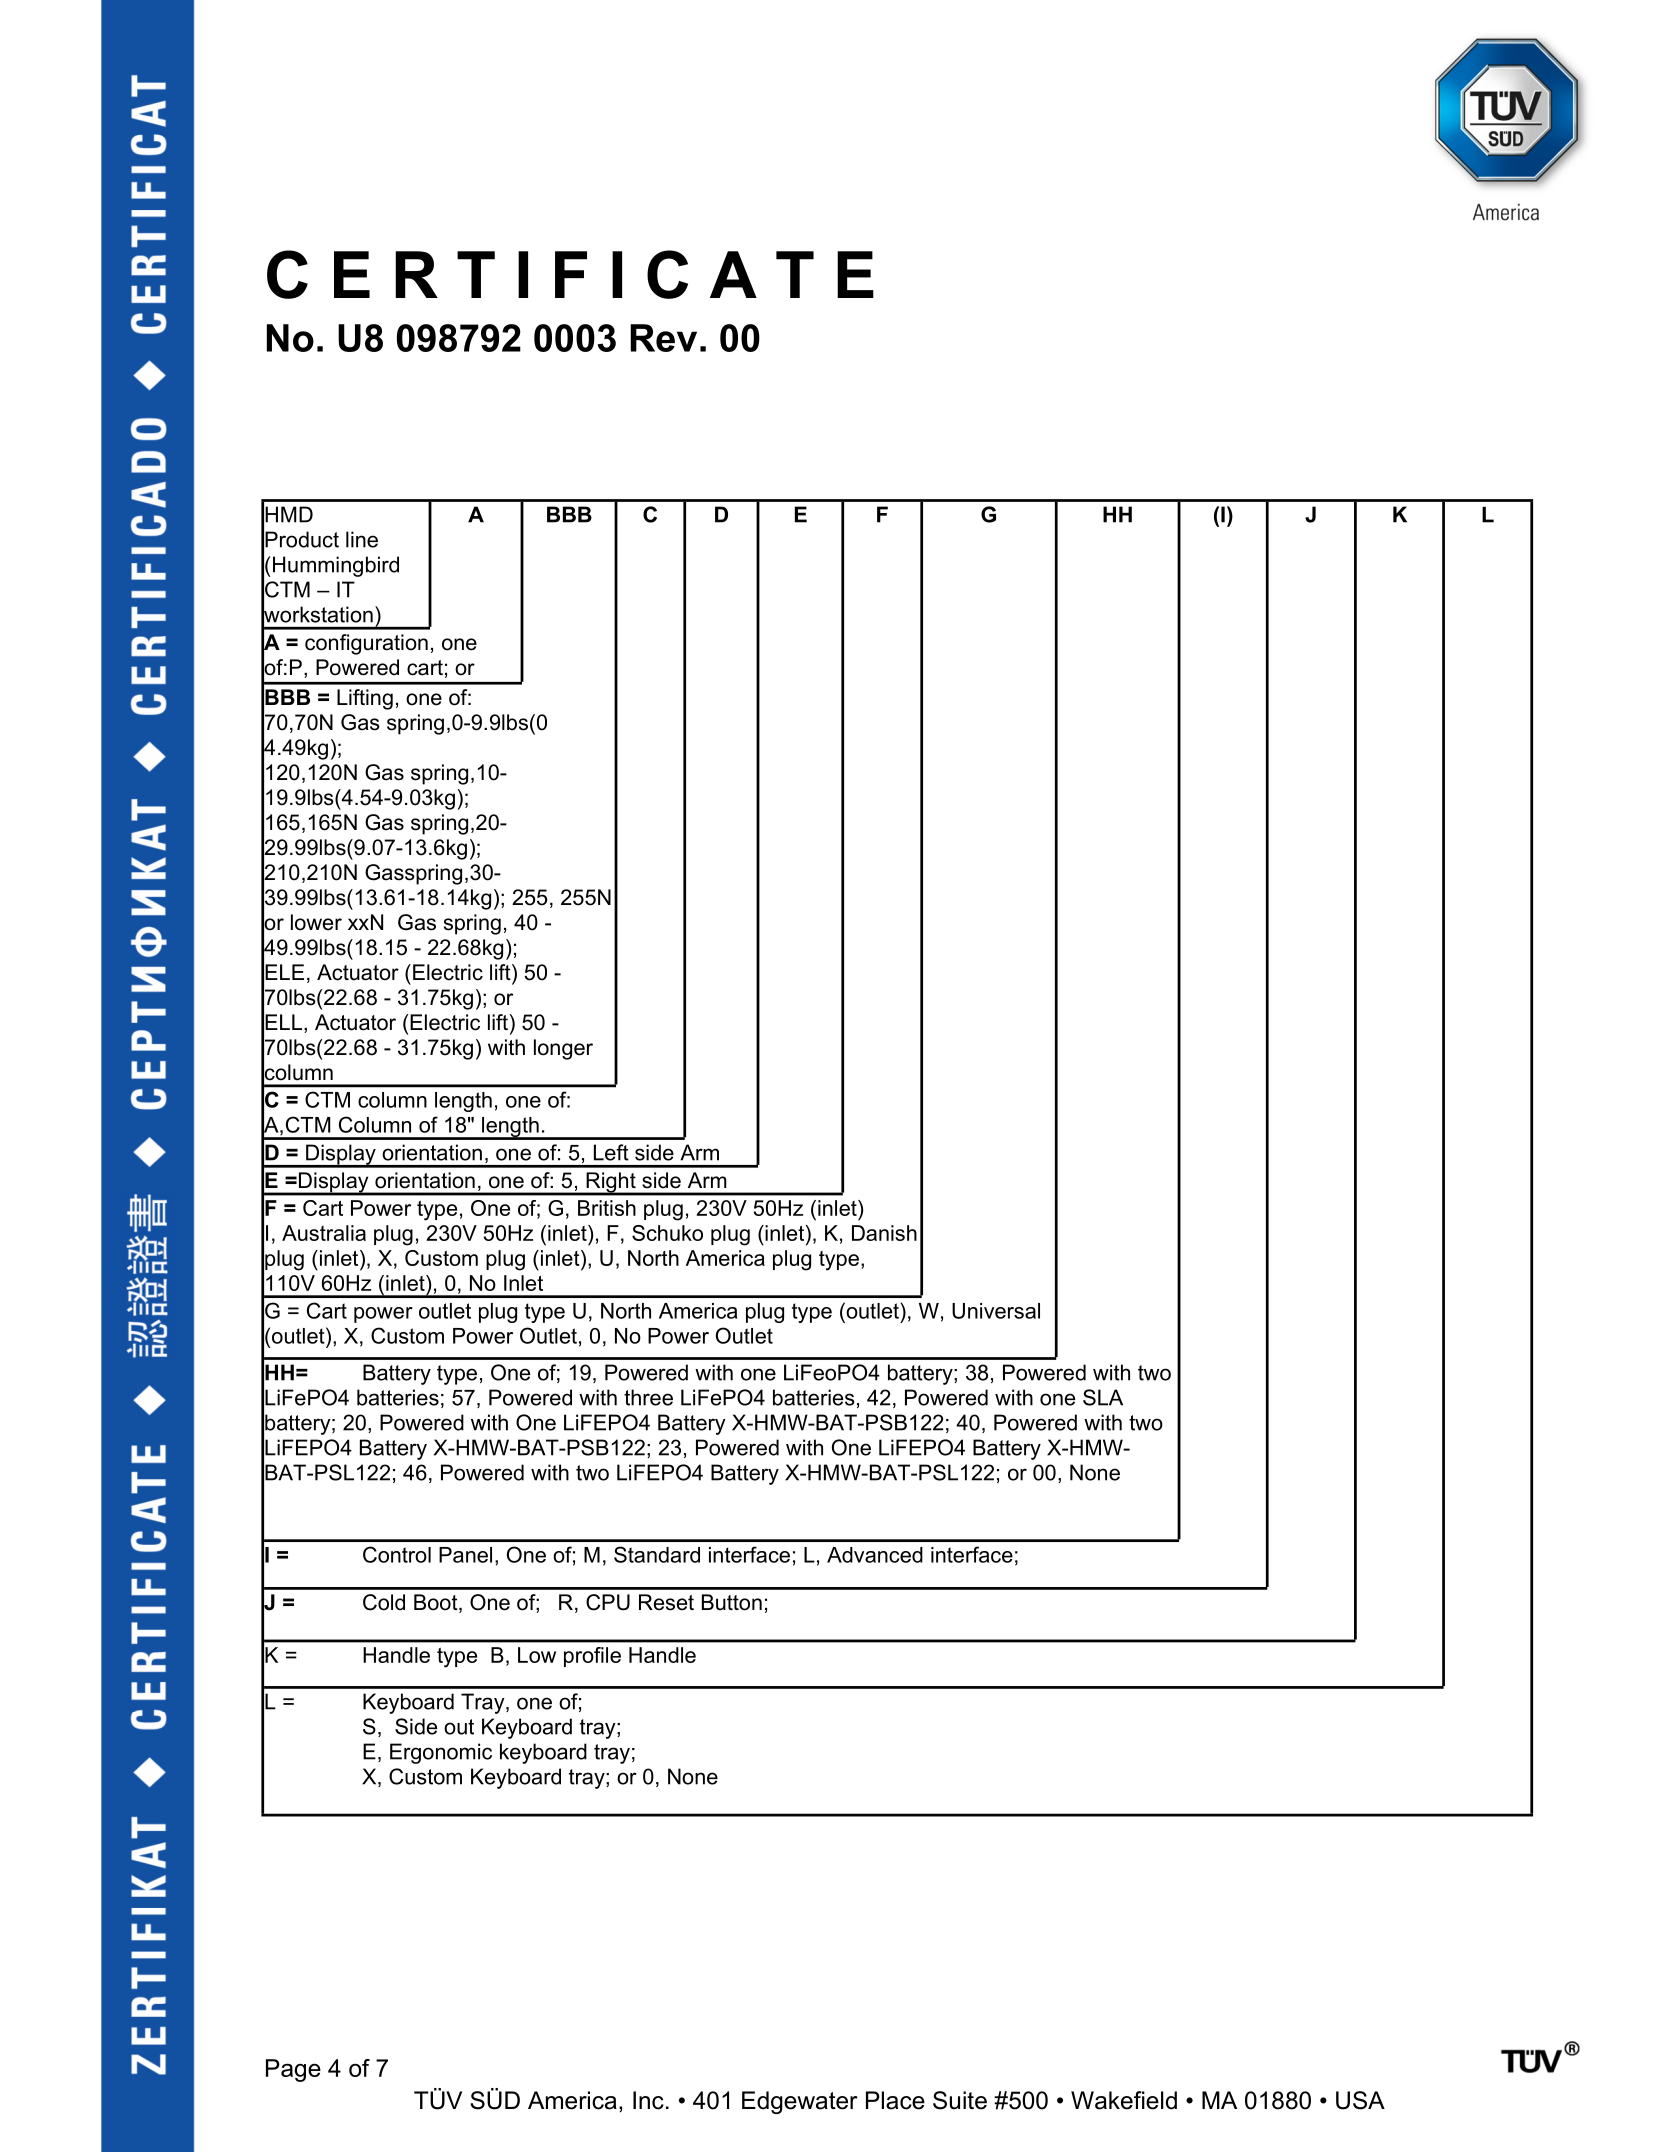 This document has height=2152, width=1663. What do you see at coordinates (366, 644) in the document?
I see `configuration` at bounding box center [366, 644].
